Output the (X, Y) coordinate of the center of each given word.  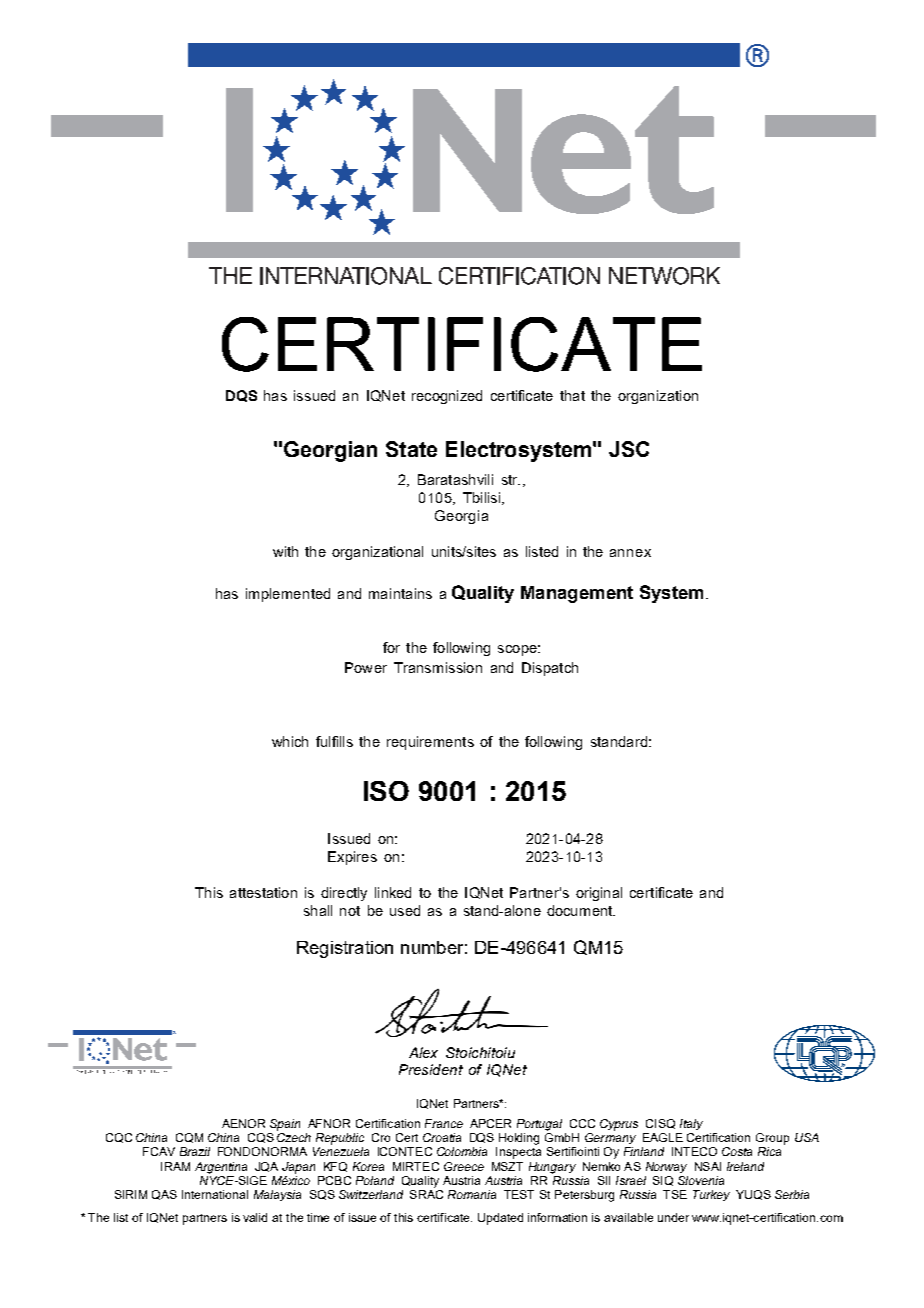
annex (630, 553)
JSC (629, 449)
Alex (423, 1052)
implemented (288, 595)
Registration (345, 949)
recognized (447, 397)
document (581, 910)
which (290, 741)
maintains (400, 593)
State (411, 449)
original (599, 894)
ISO (386, 791)
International (215, 1194)
